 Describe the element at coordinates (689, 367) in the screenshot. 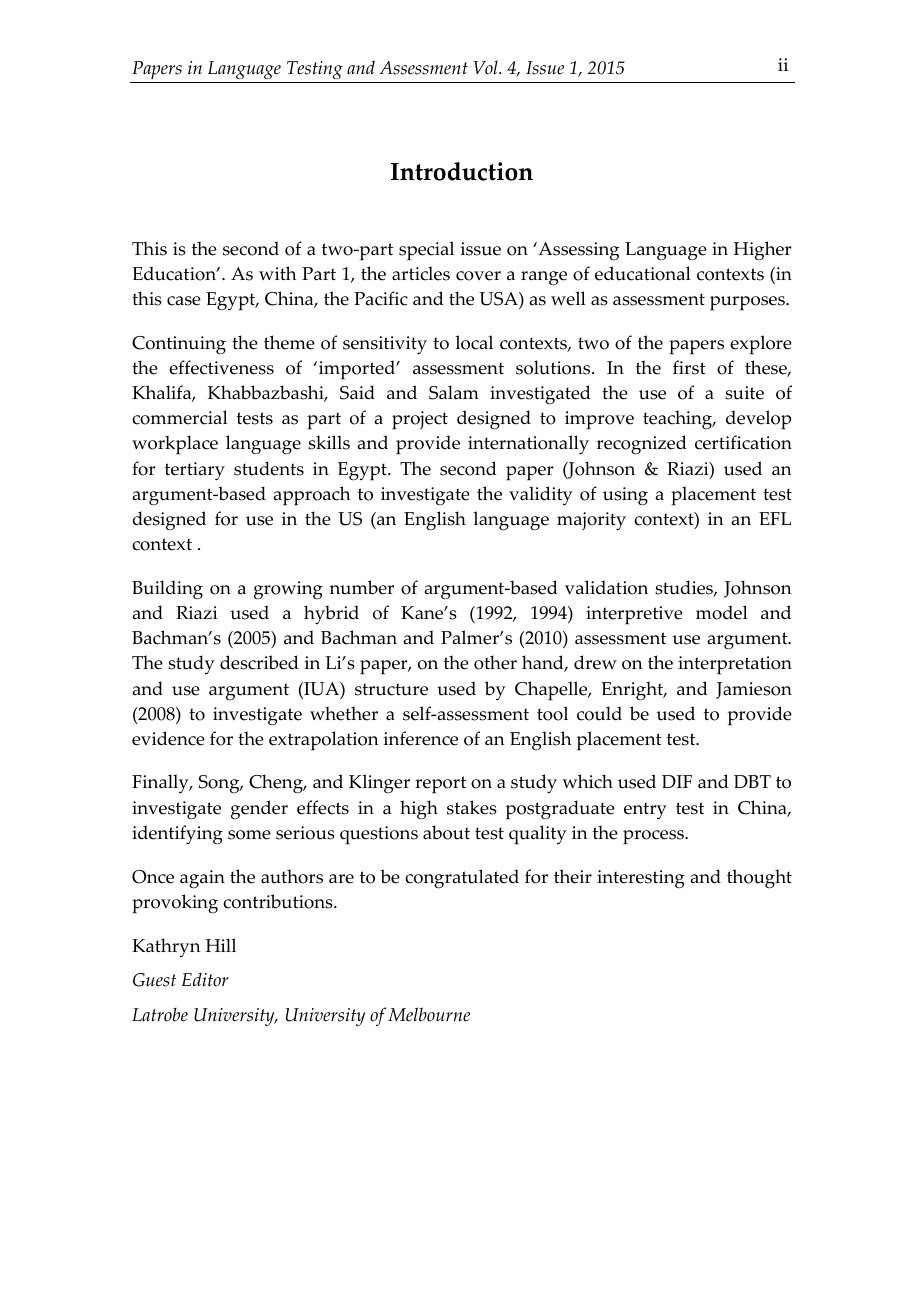

I see `first` at that location.
